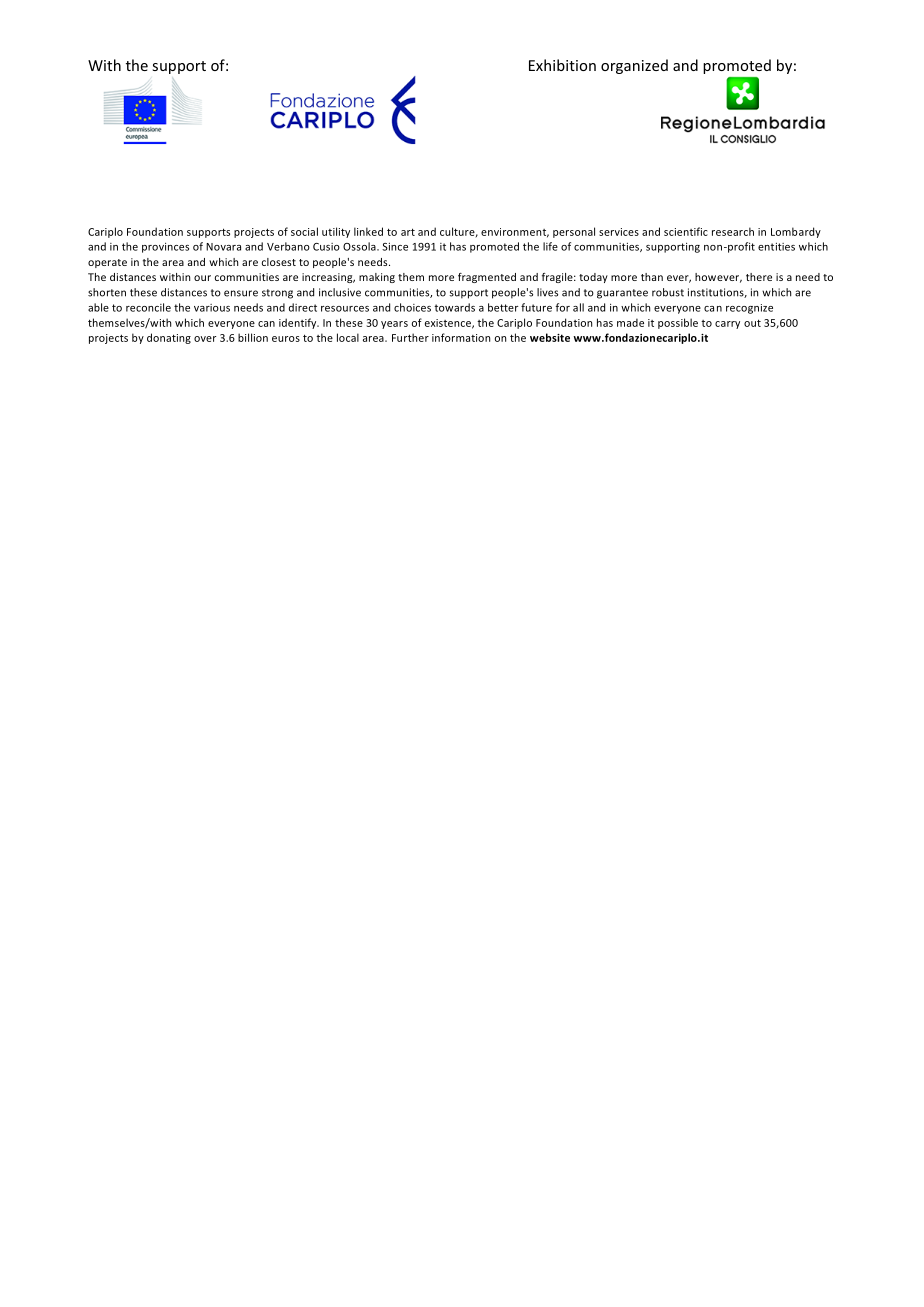  What do you see at coordinates (733, 231) in the screenshot?
I see `research` at bounding box center [733, 231].
